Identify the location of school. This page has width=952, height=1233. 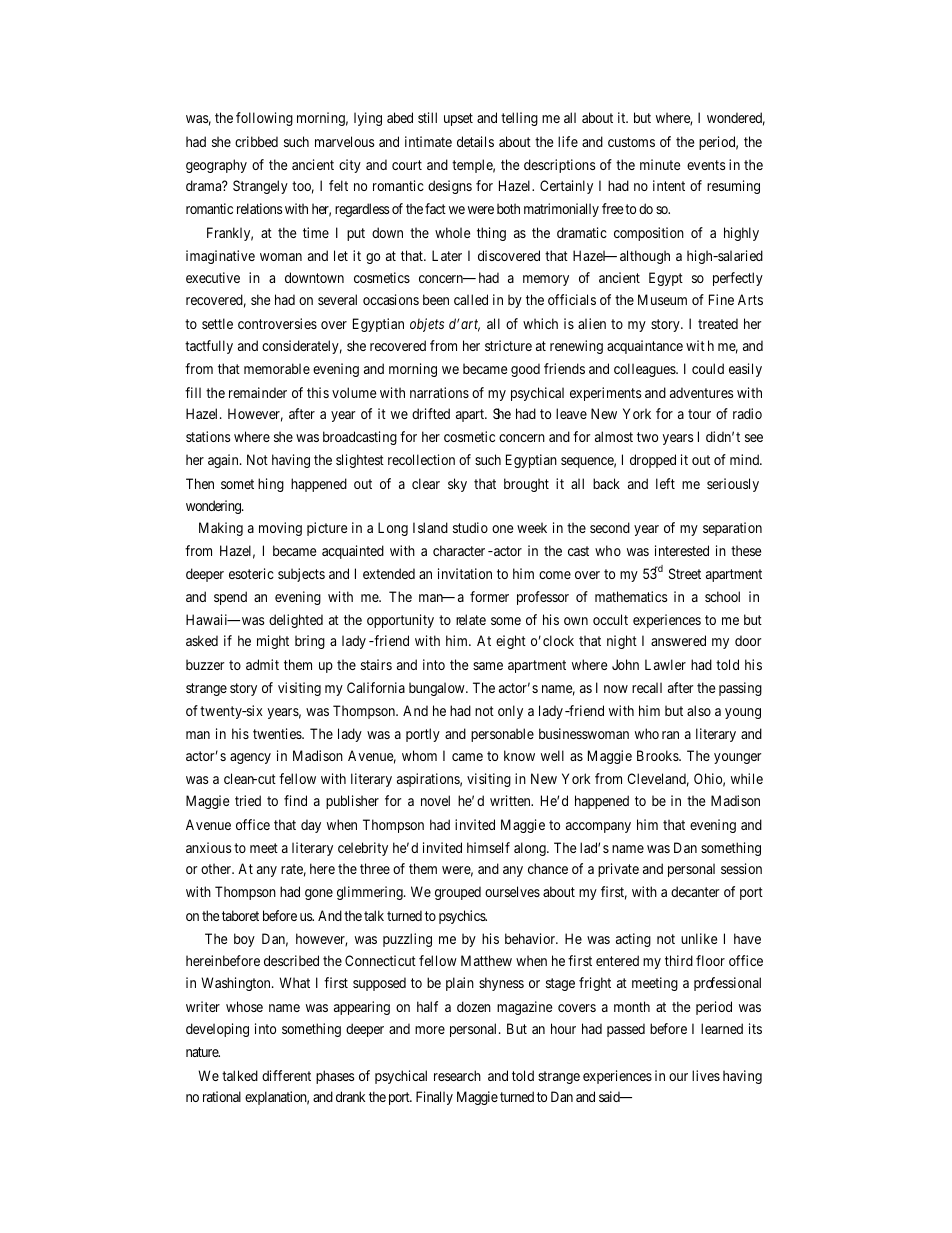
(722, 596).
